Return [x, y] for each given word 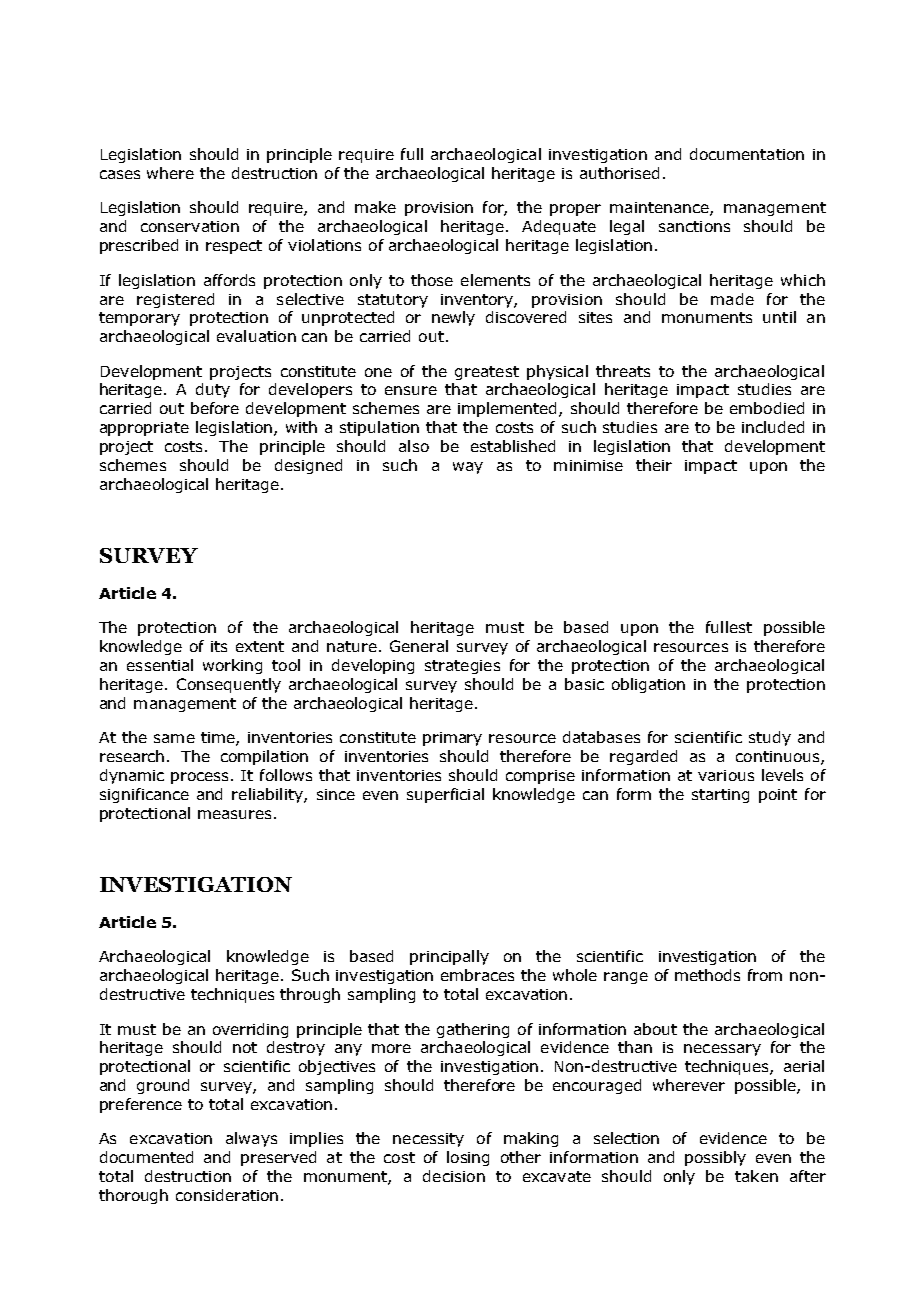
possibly [715, 1158]
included [773, 427]
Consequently [229, 685]
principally [449, 957]
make [375, 207]
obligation [648, 685]
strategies [462, 667]
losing [468, 1158]
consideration [227, 1195]
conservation [190, 226]
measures [236, 814]
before [215, 408]
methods [707, 975]
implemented [509, 409]
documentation [747, 154]
